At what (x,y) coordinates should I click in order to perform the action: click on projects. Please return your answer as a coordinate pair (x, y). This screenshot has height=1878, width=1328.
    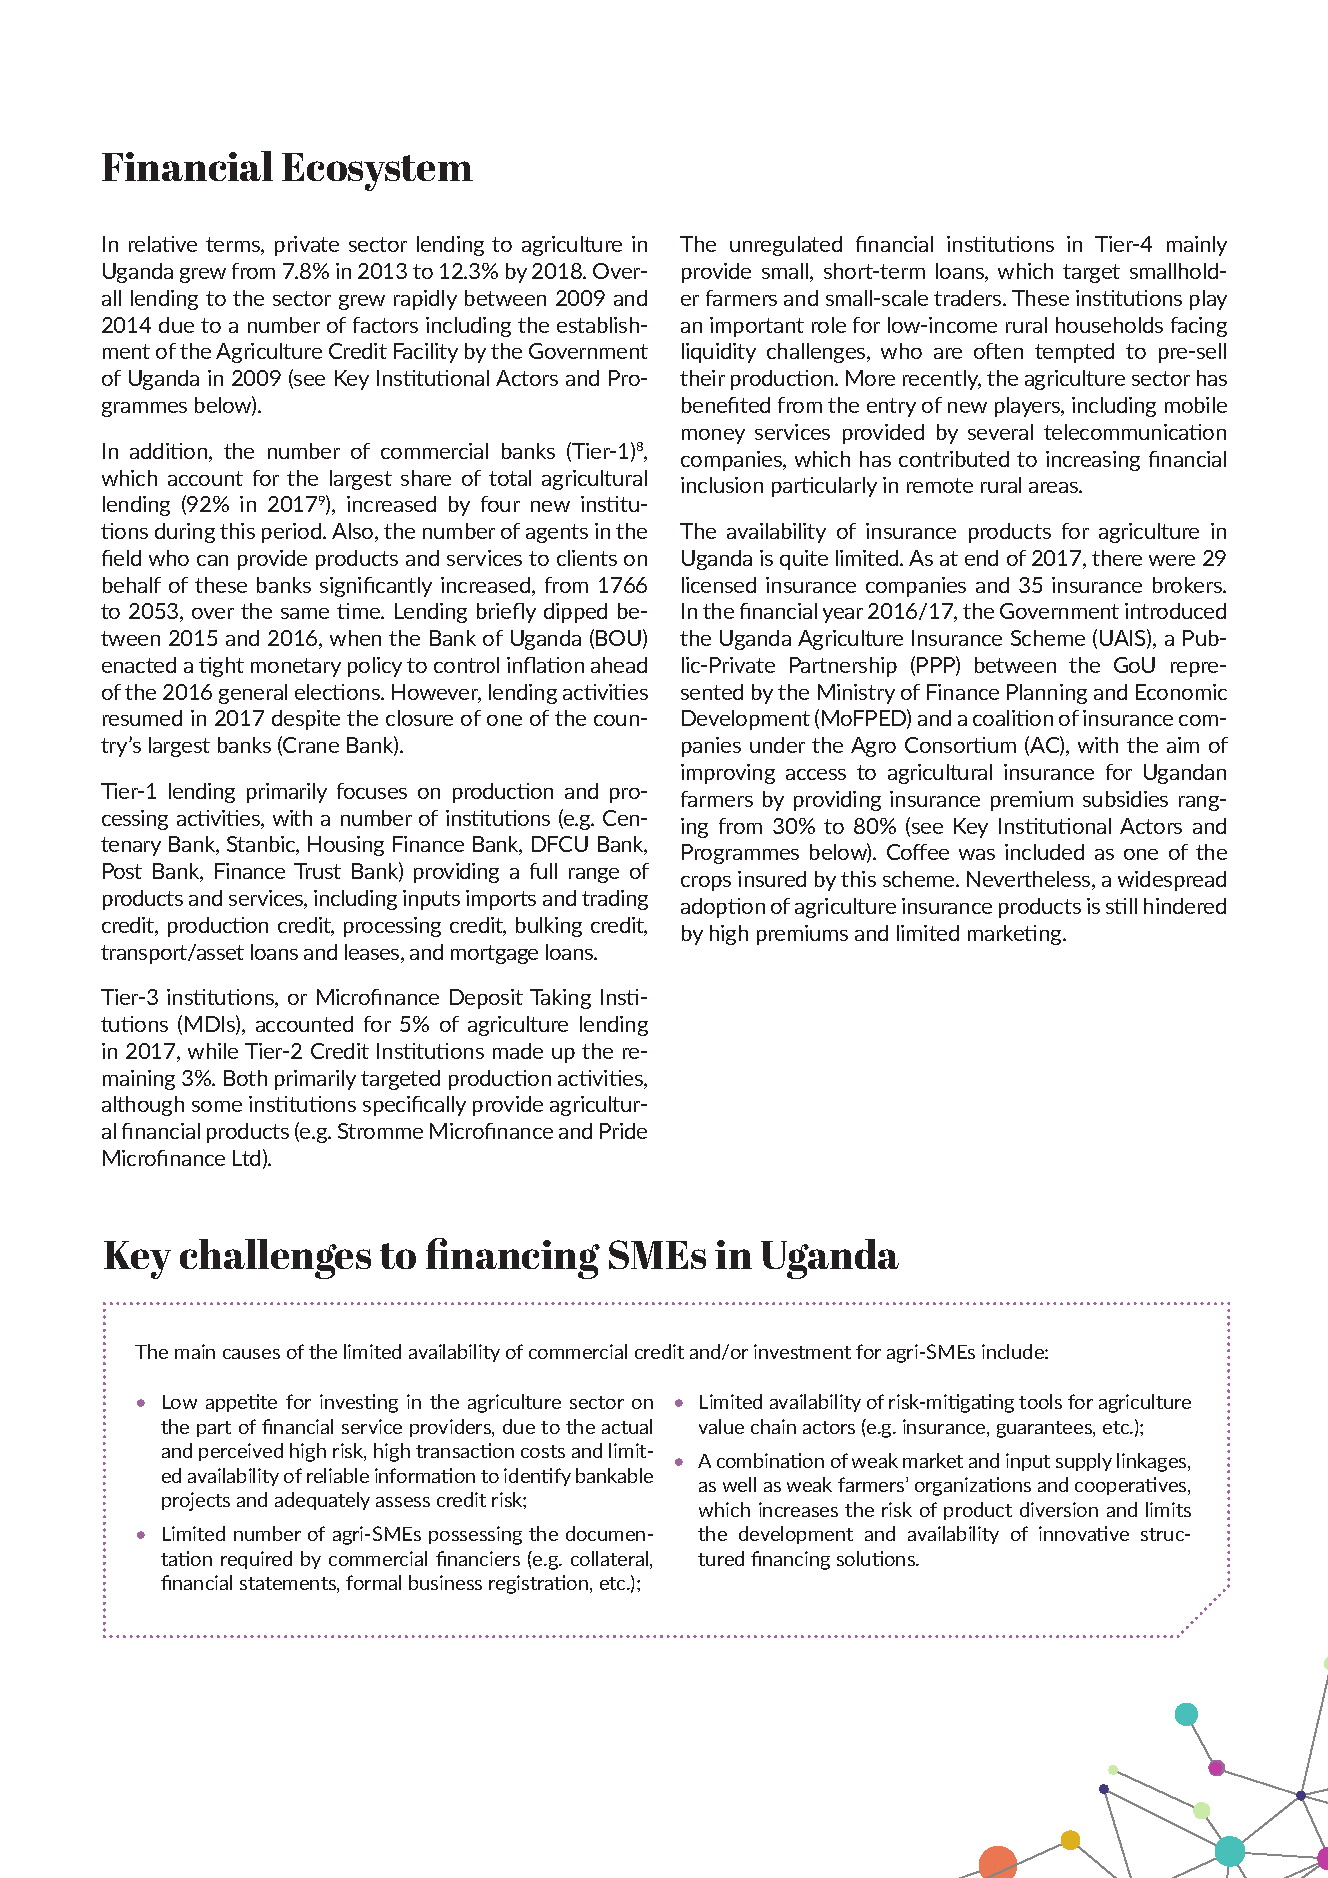
    Looking at the image, I should click on (196, 1501).
